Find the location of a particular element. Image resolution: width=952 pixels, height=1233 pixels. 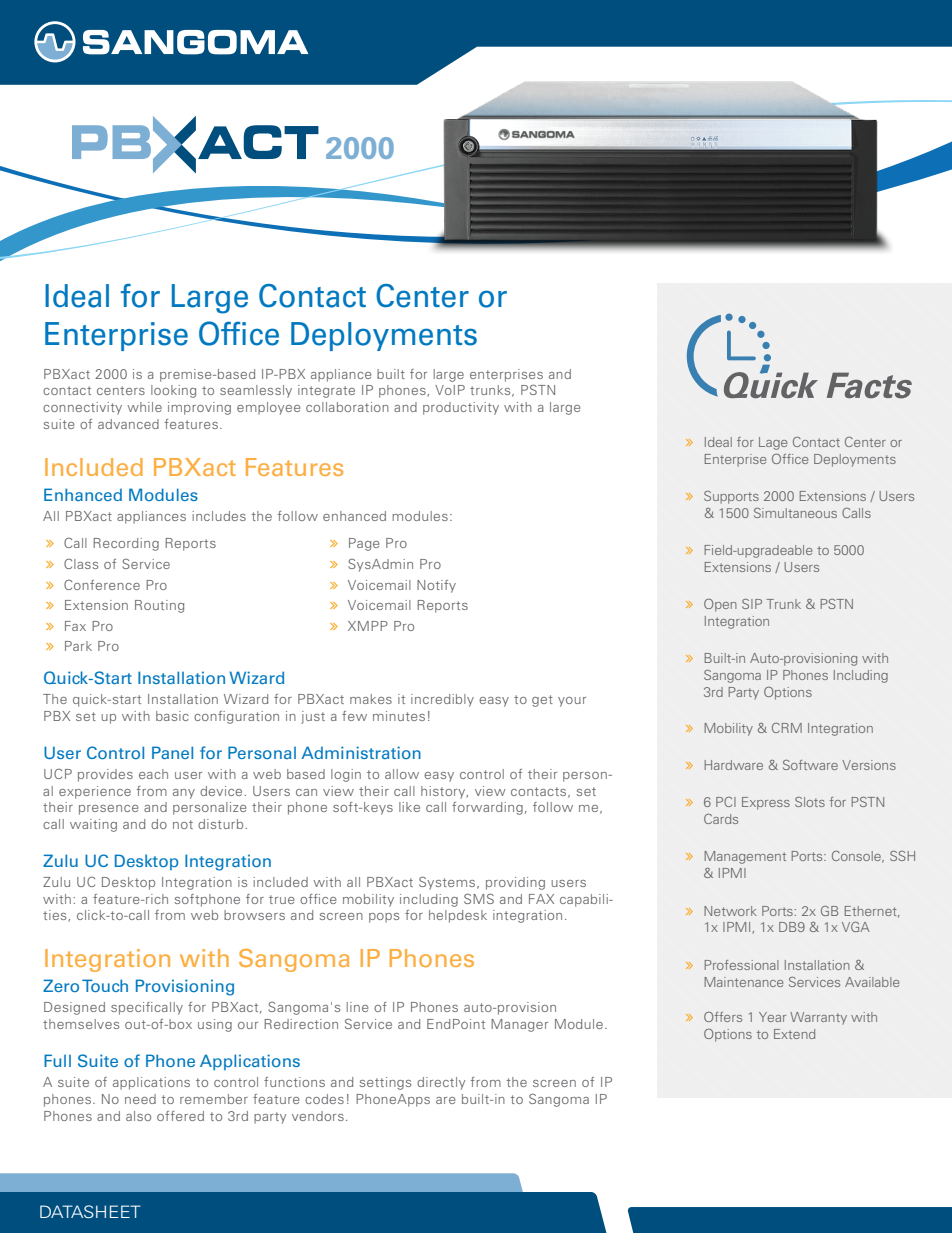

Manager is located at coordinates (519, 1025).
